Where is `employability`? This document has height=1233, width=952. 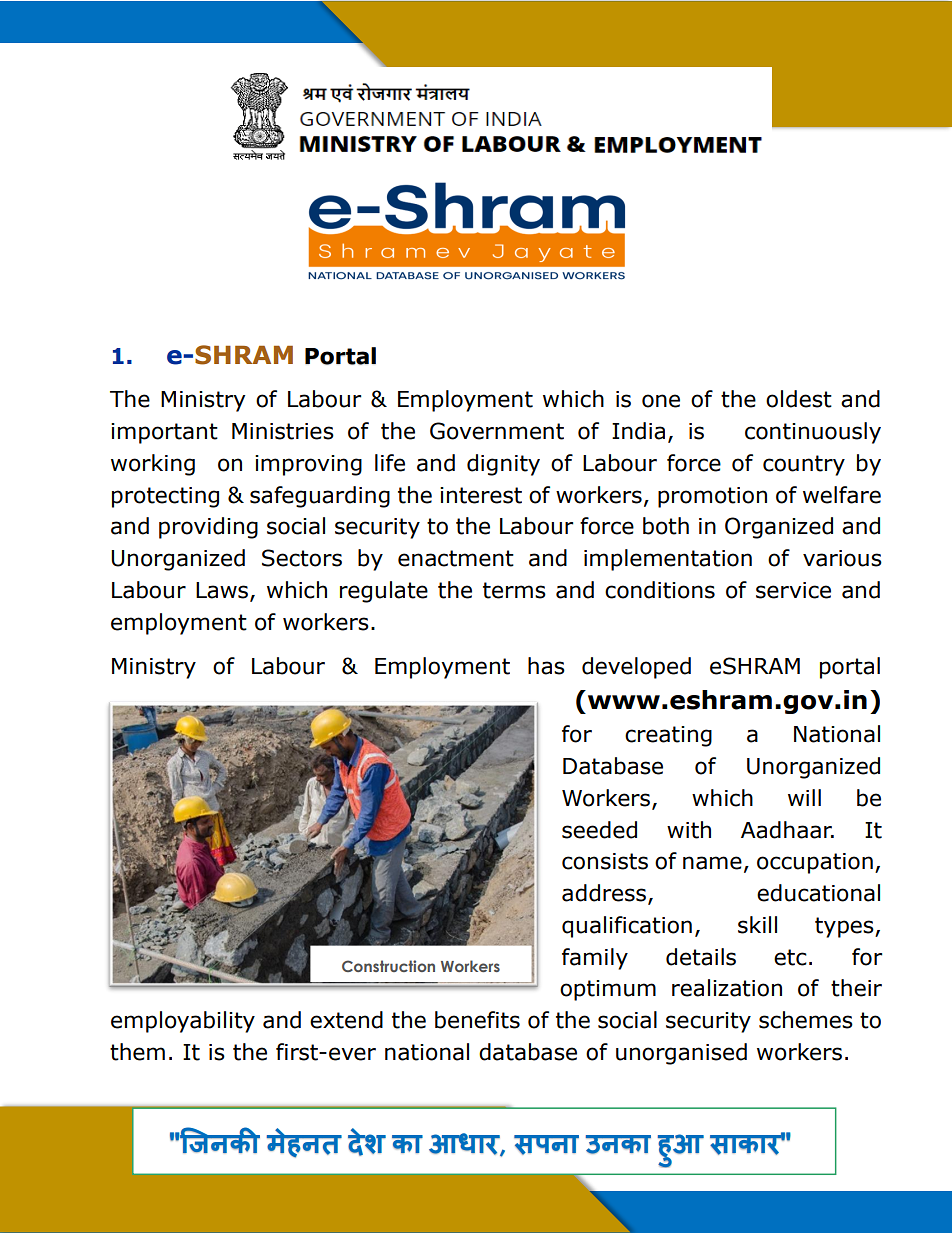 employability is located at coordinates (183, 1022).
